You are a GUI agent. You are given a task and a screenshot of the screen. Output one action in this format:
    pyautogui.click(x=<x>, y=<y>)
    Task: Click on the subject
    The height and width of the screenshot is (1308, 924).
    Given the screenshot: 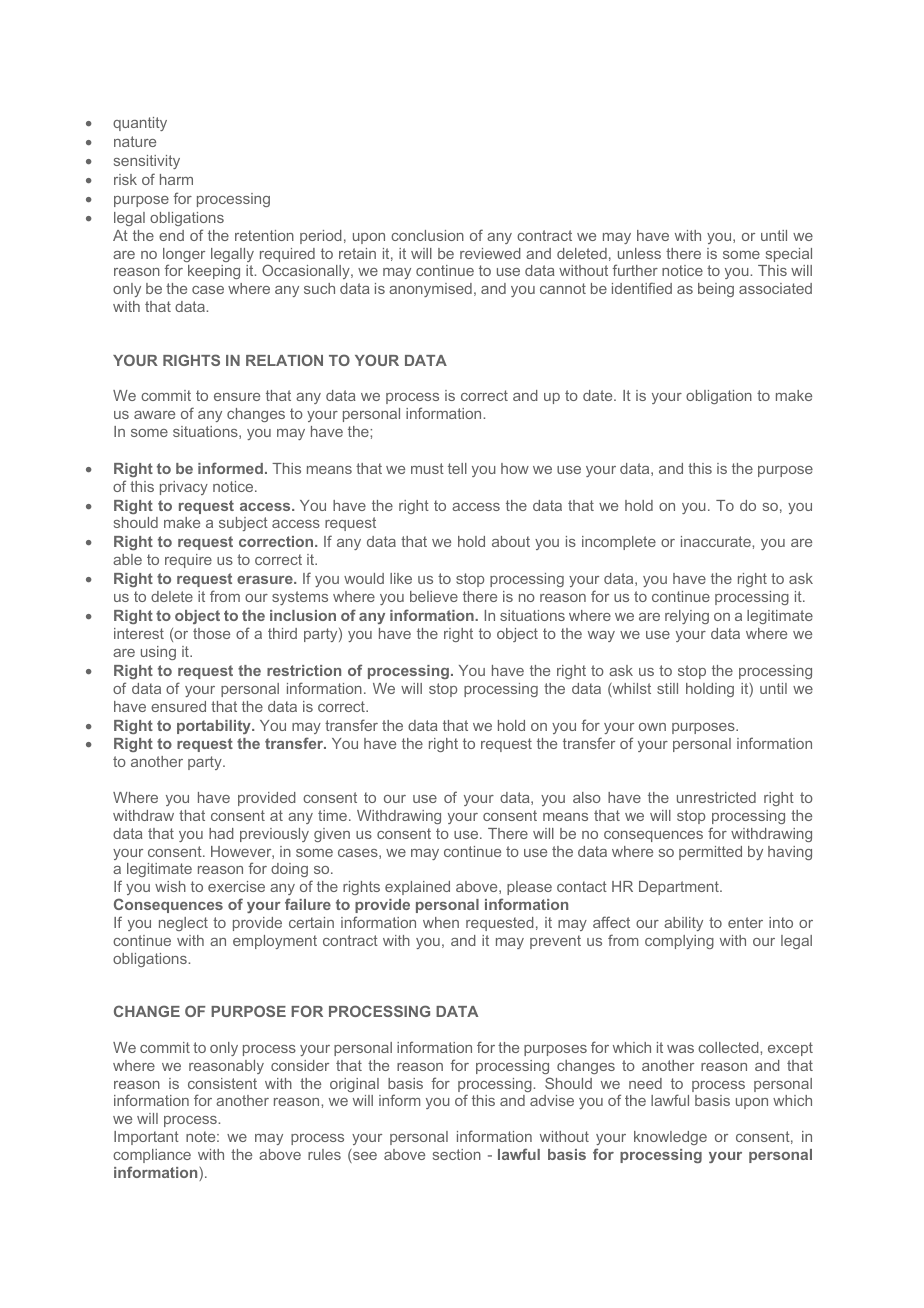 What is the action you would take?
    pyautogui.click(x=243, y=524)
